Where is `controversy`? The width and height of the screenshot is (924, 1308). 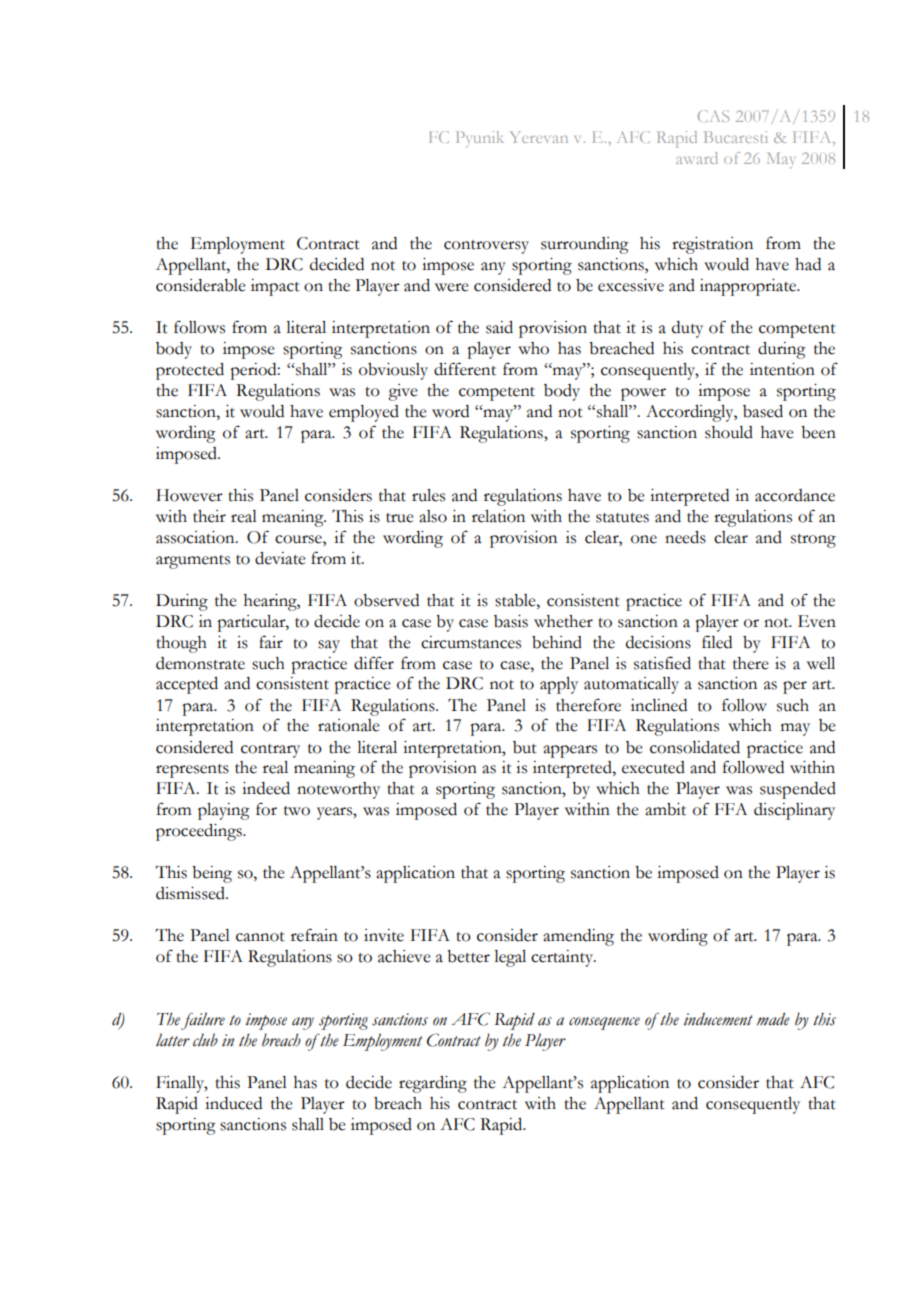
controversy is located at coordinates (486, 247).
